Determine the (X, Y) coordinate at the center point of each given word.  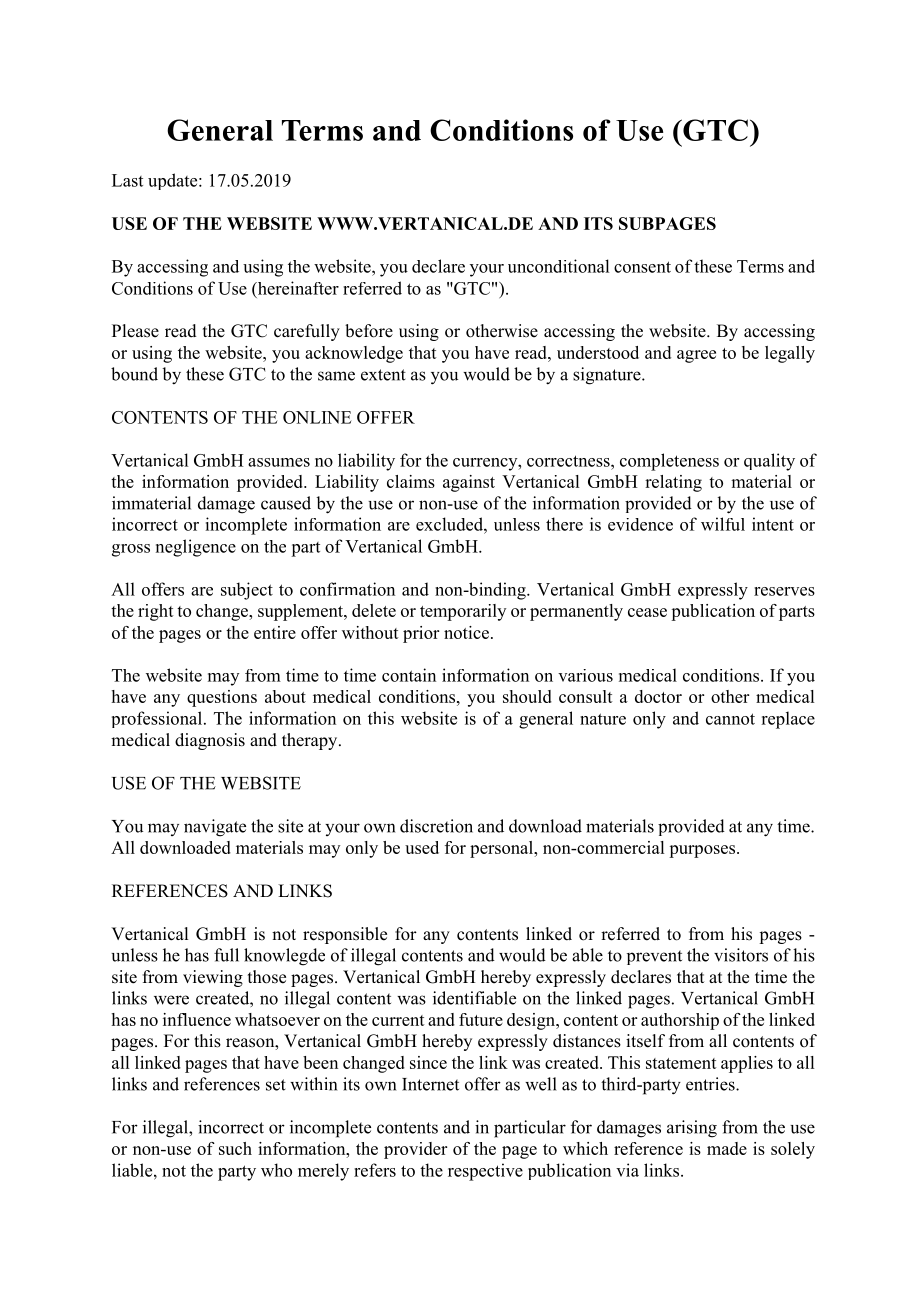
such (235, 1148)
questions (222, 698)
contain (409, 675)
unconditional (558, 266)
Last (127, 180)
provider (415, 1150)
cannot (730, 719)
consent (642, 267)
